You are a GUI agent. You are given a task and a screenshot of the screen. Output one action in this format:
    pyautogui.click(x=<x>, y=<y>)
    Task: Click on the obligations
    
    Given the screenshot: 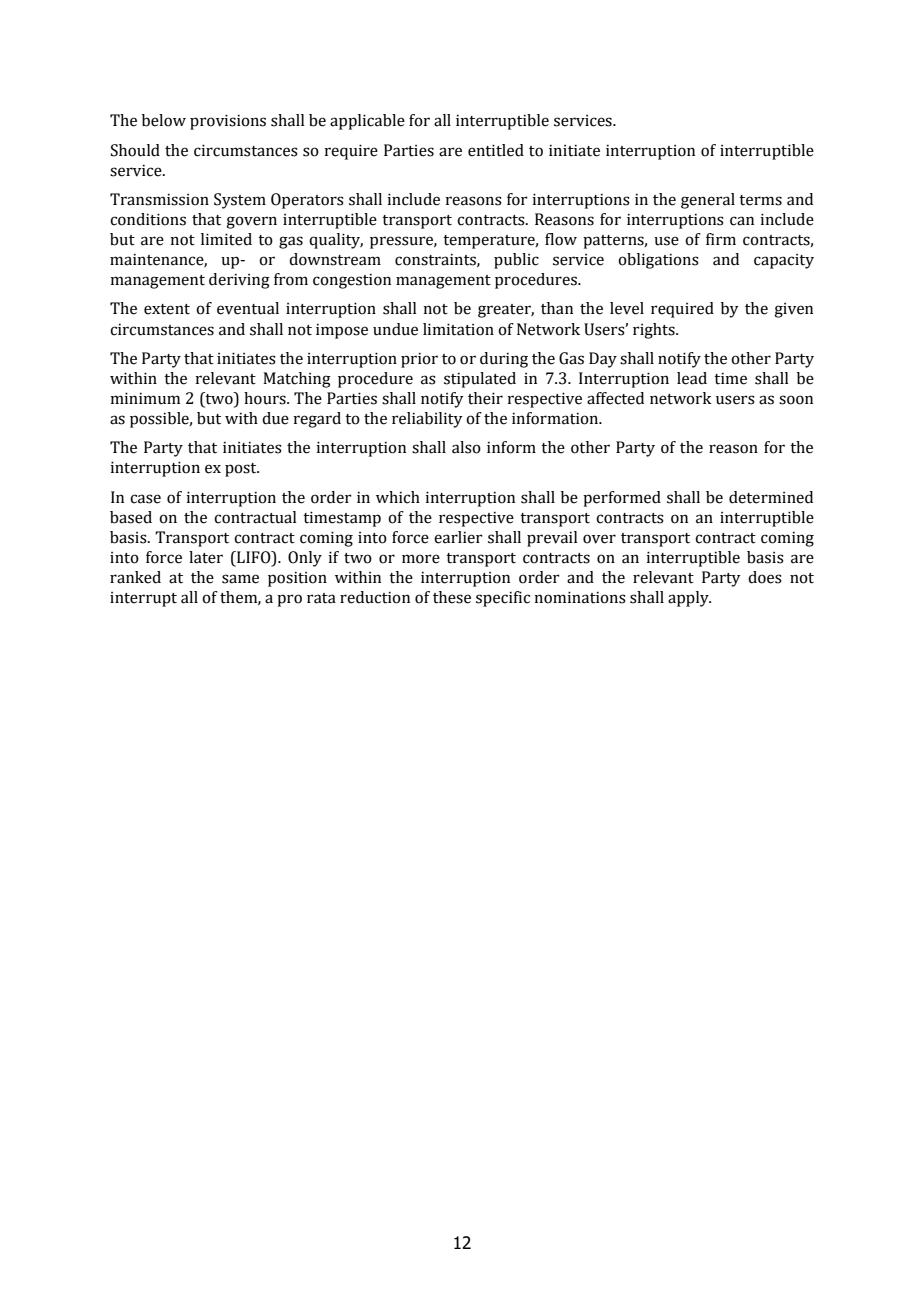 What is the action you would take?
    pyautogui.click(x=658, y=261)
